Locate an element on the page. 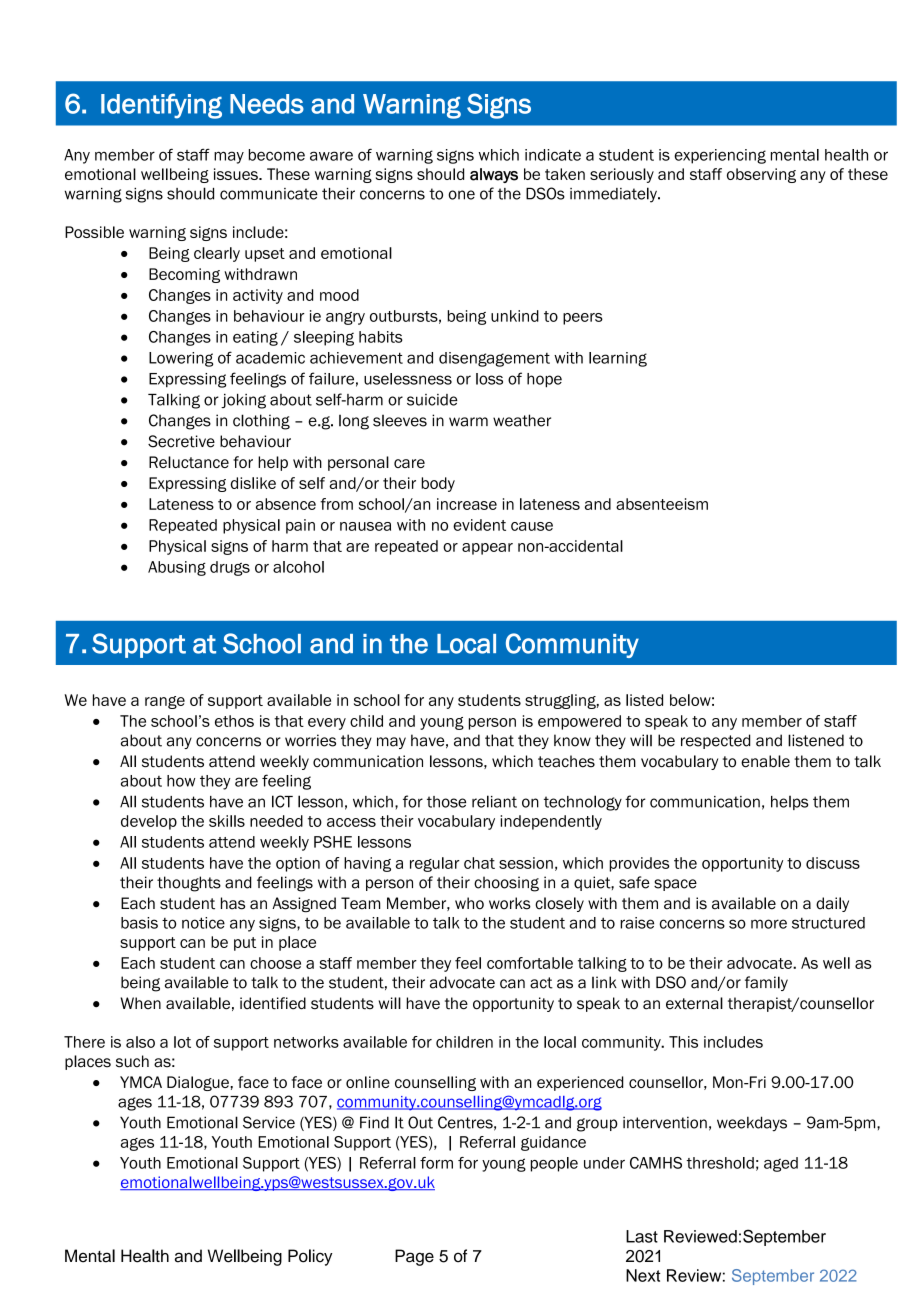  disengagement is located at coordinates (494, 359).
